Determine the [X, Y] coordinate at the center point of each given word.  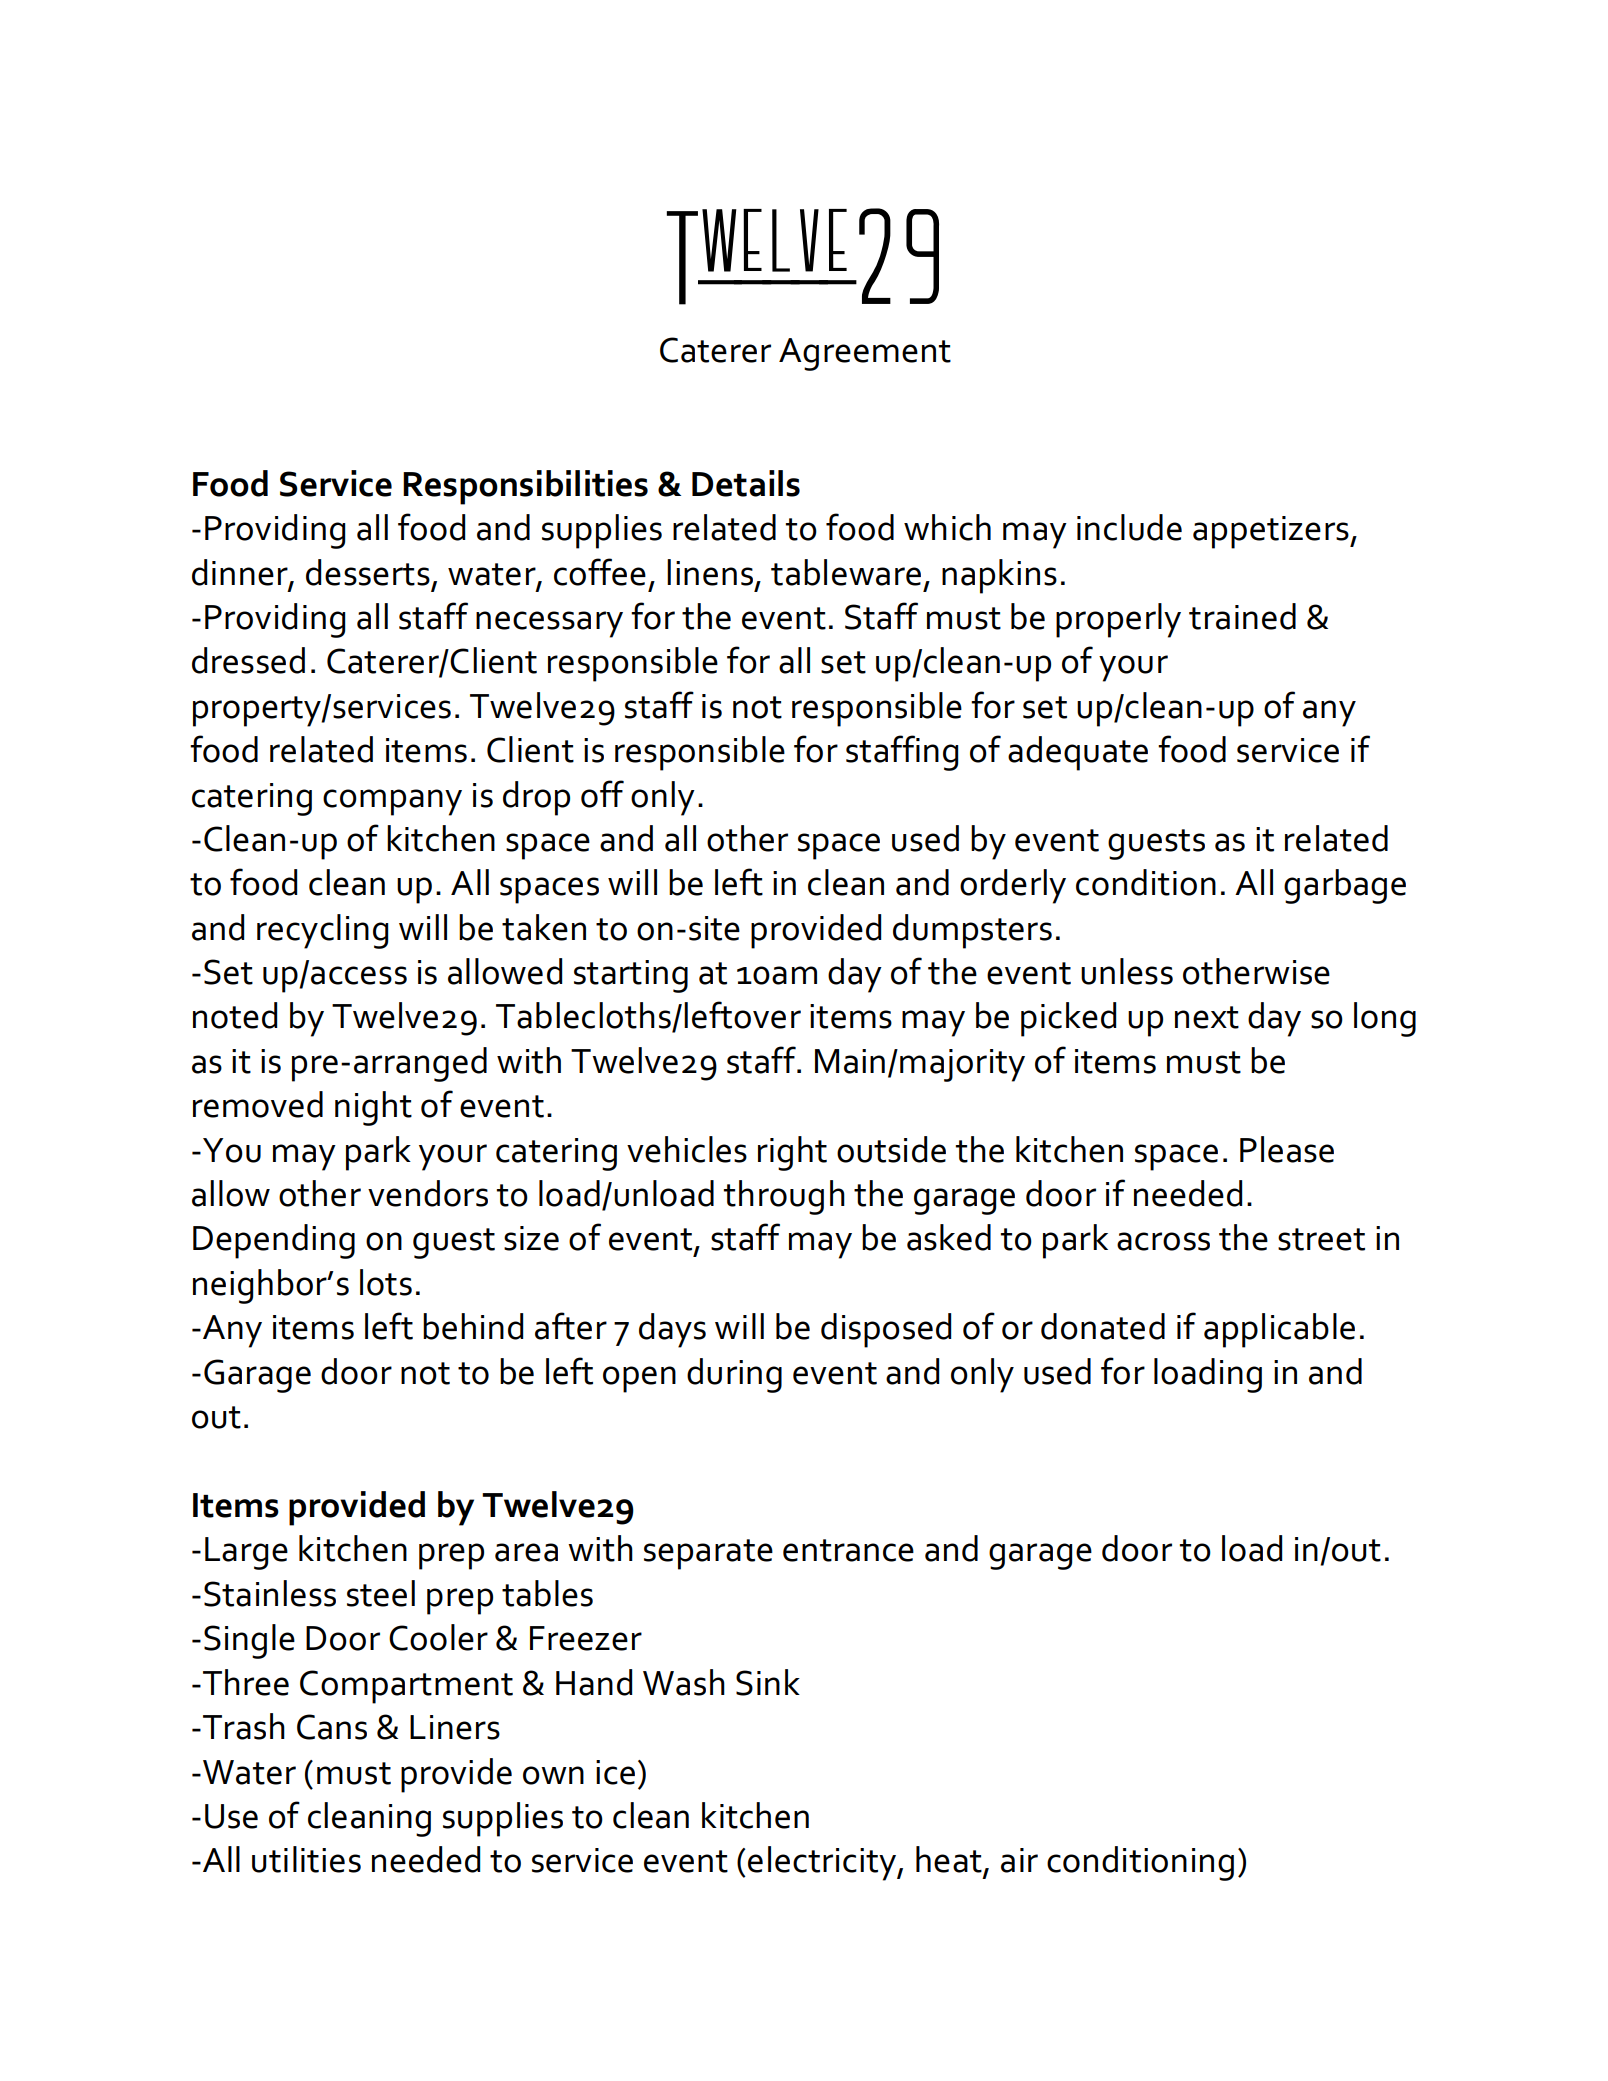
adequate [1078, 753]
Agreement [865, 354]
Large [246, 1553]
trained [1242, 616]
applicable [1279, 1330]
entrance [848, 1550]
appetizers [1272, 532]
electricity [823, 1863]
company [392, 802]
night [373, 1108]
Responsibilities [525, 487]
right [792, 1153]
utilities [306, 1859]
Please [1287, 1149]
